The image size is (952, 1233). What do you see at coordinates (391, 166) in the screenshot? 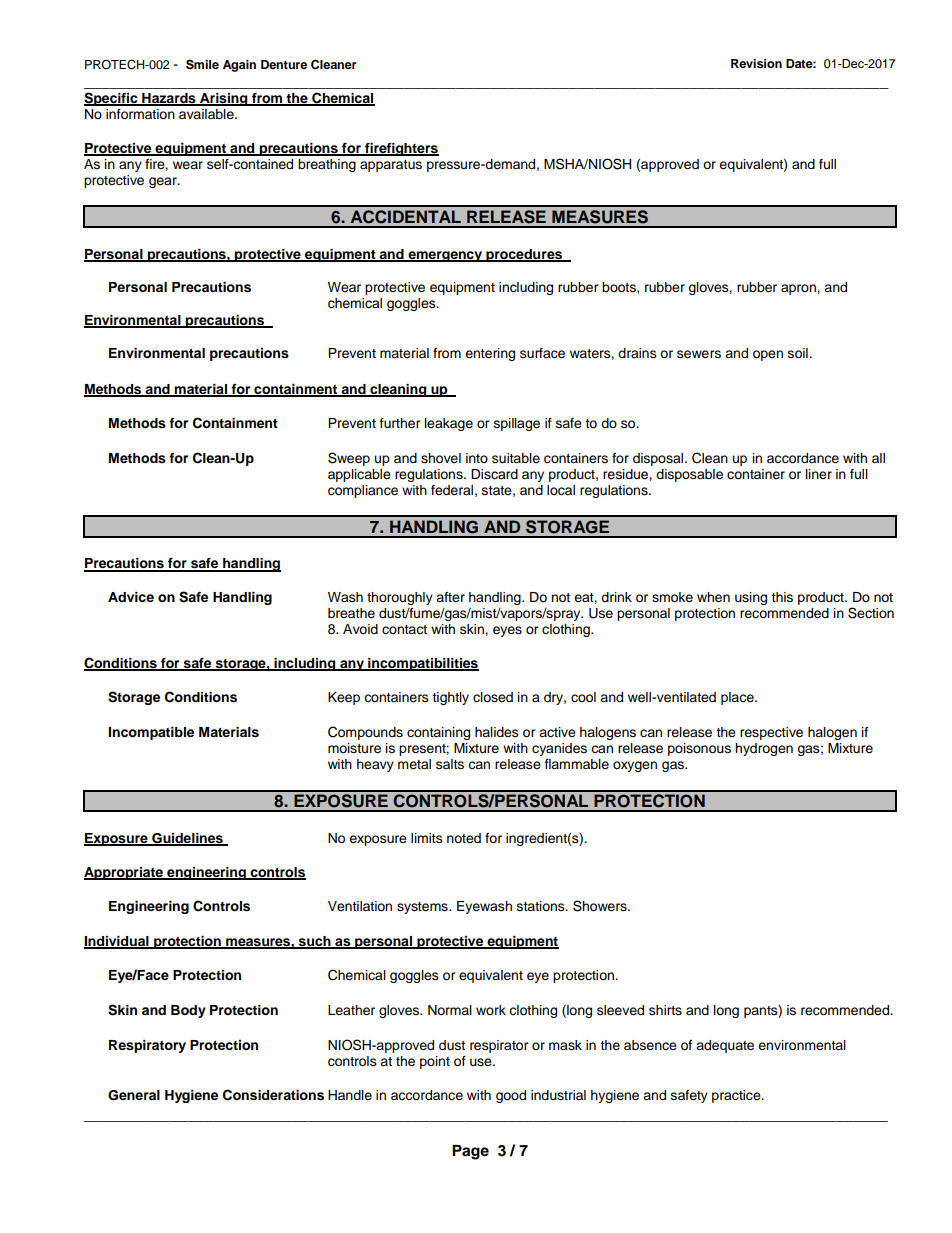
I see `apparatus` at bounding box center [391, 166].
